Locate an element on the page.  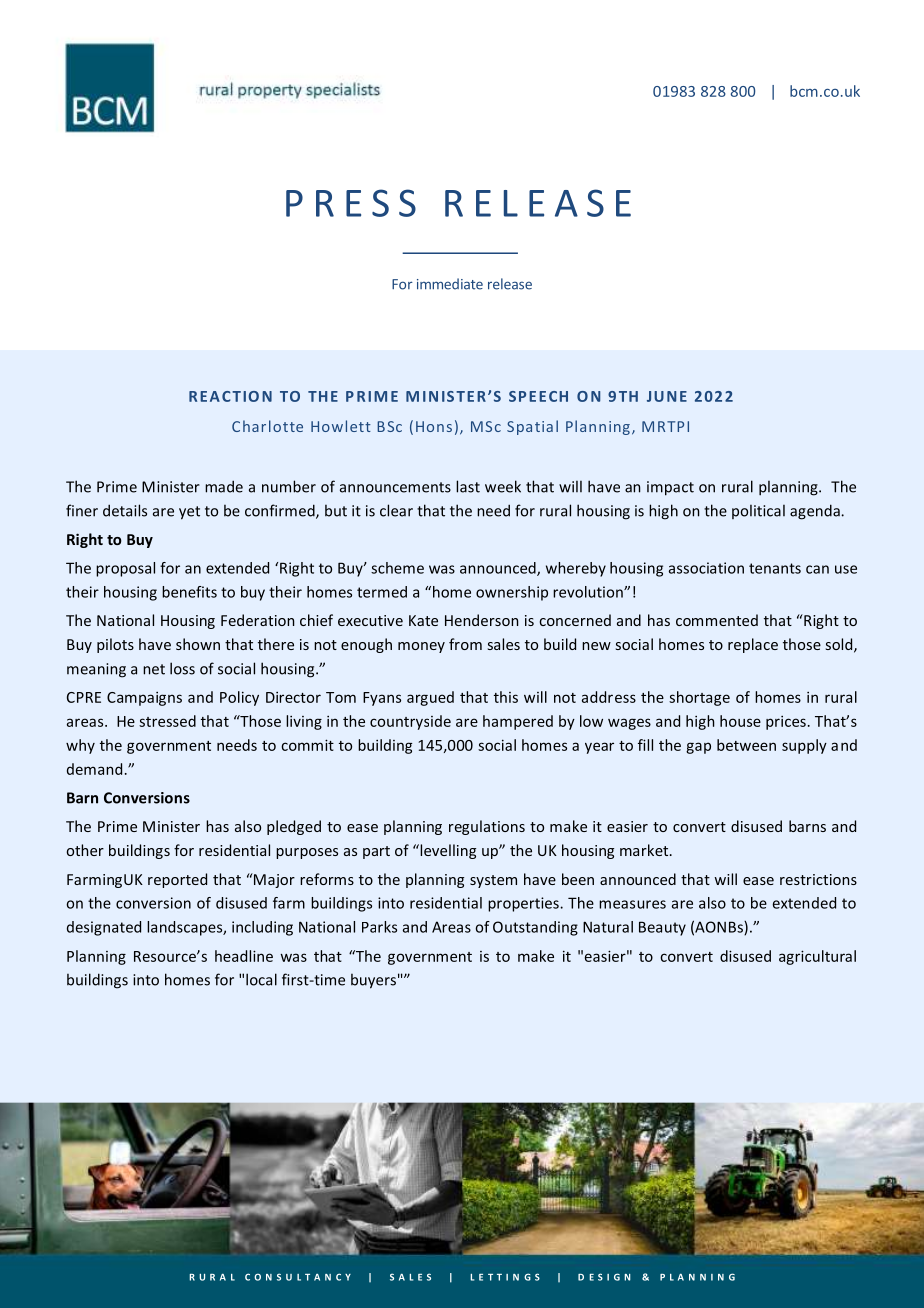
from is located at coordinates (465, 644).
